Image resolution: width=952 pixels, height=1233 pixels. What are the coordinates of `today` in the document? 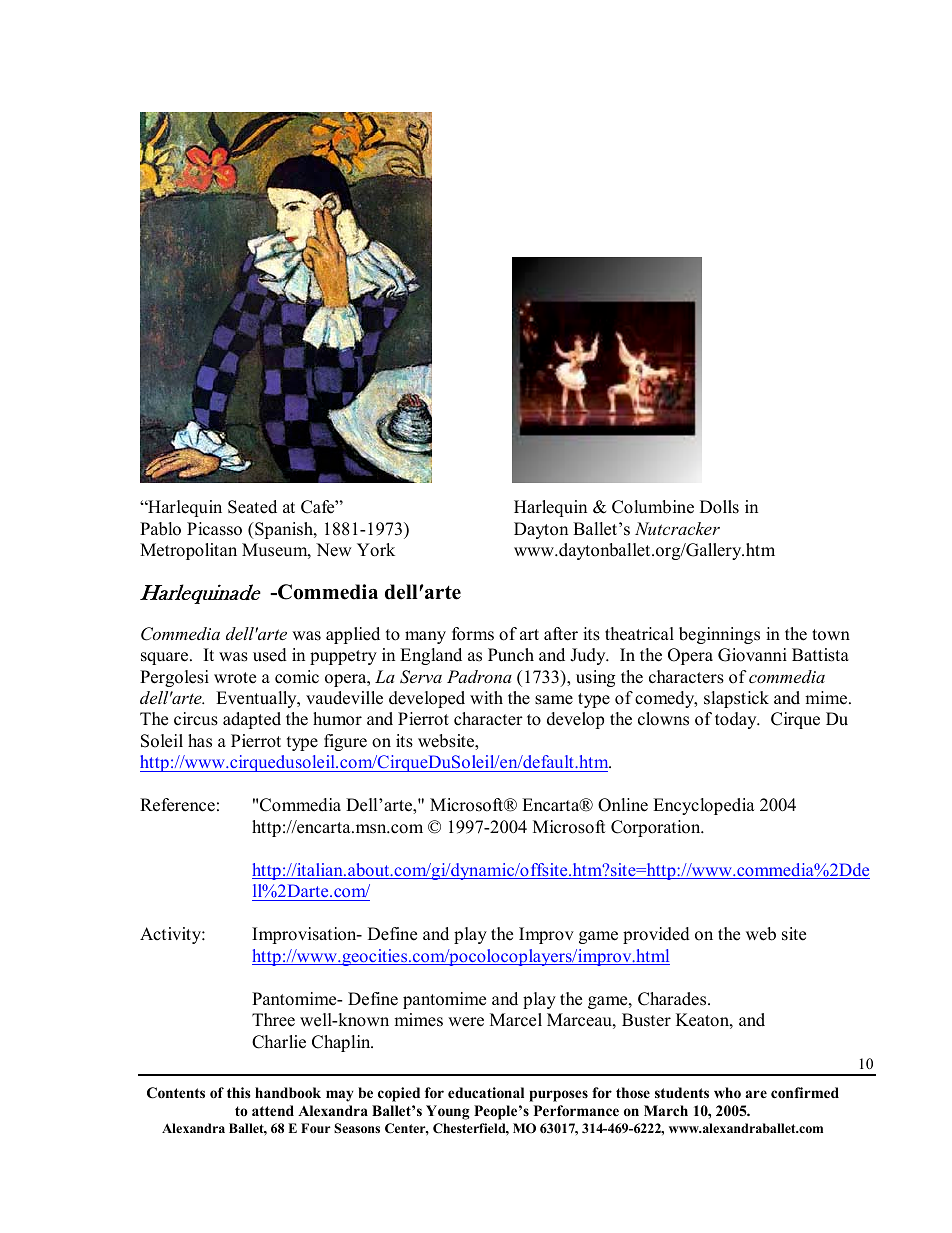 It's located at (737, 720).
